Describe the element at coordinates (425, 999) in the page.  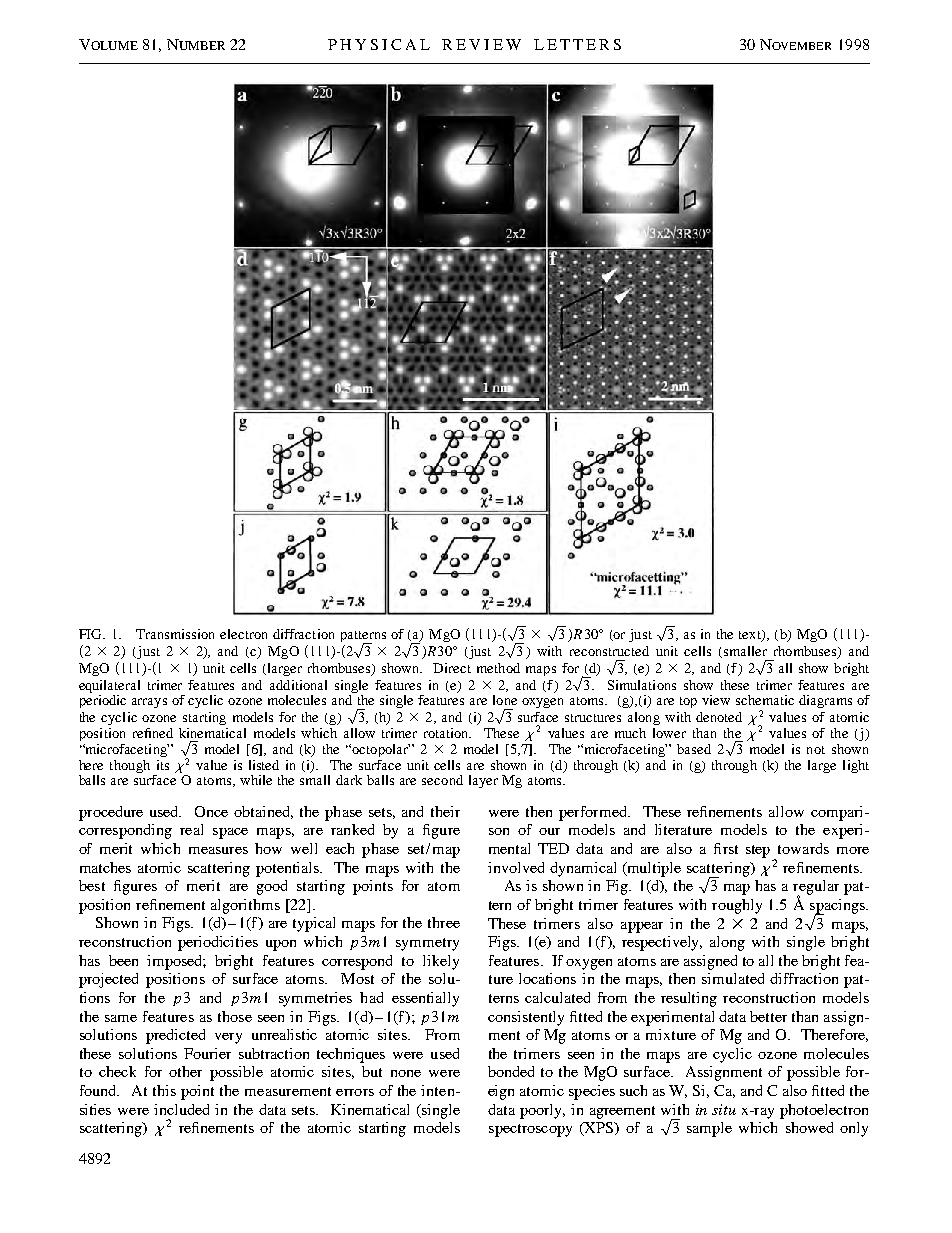
I see `essentially` at that location.
